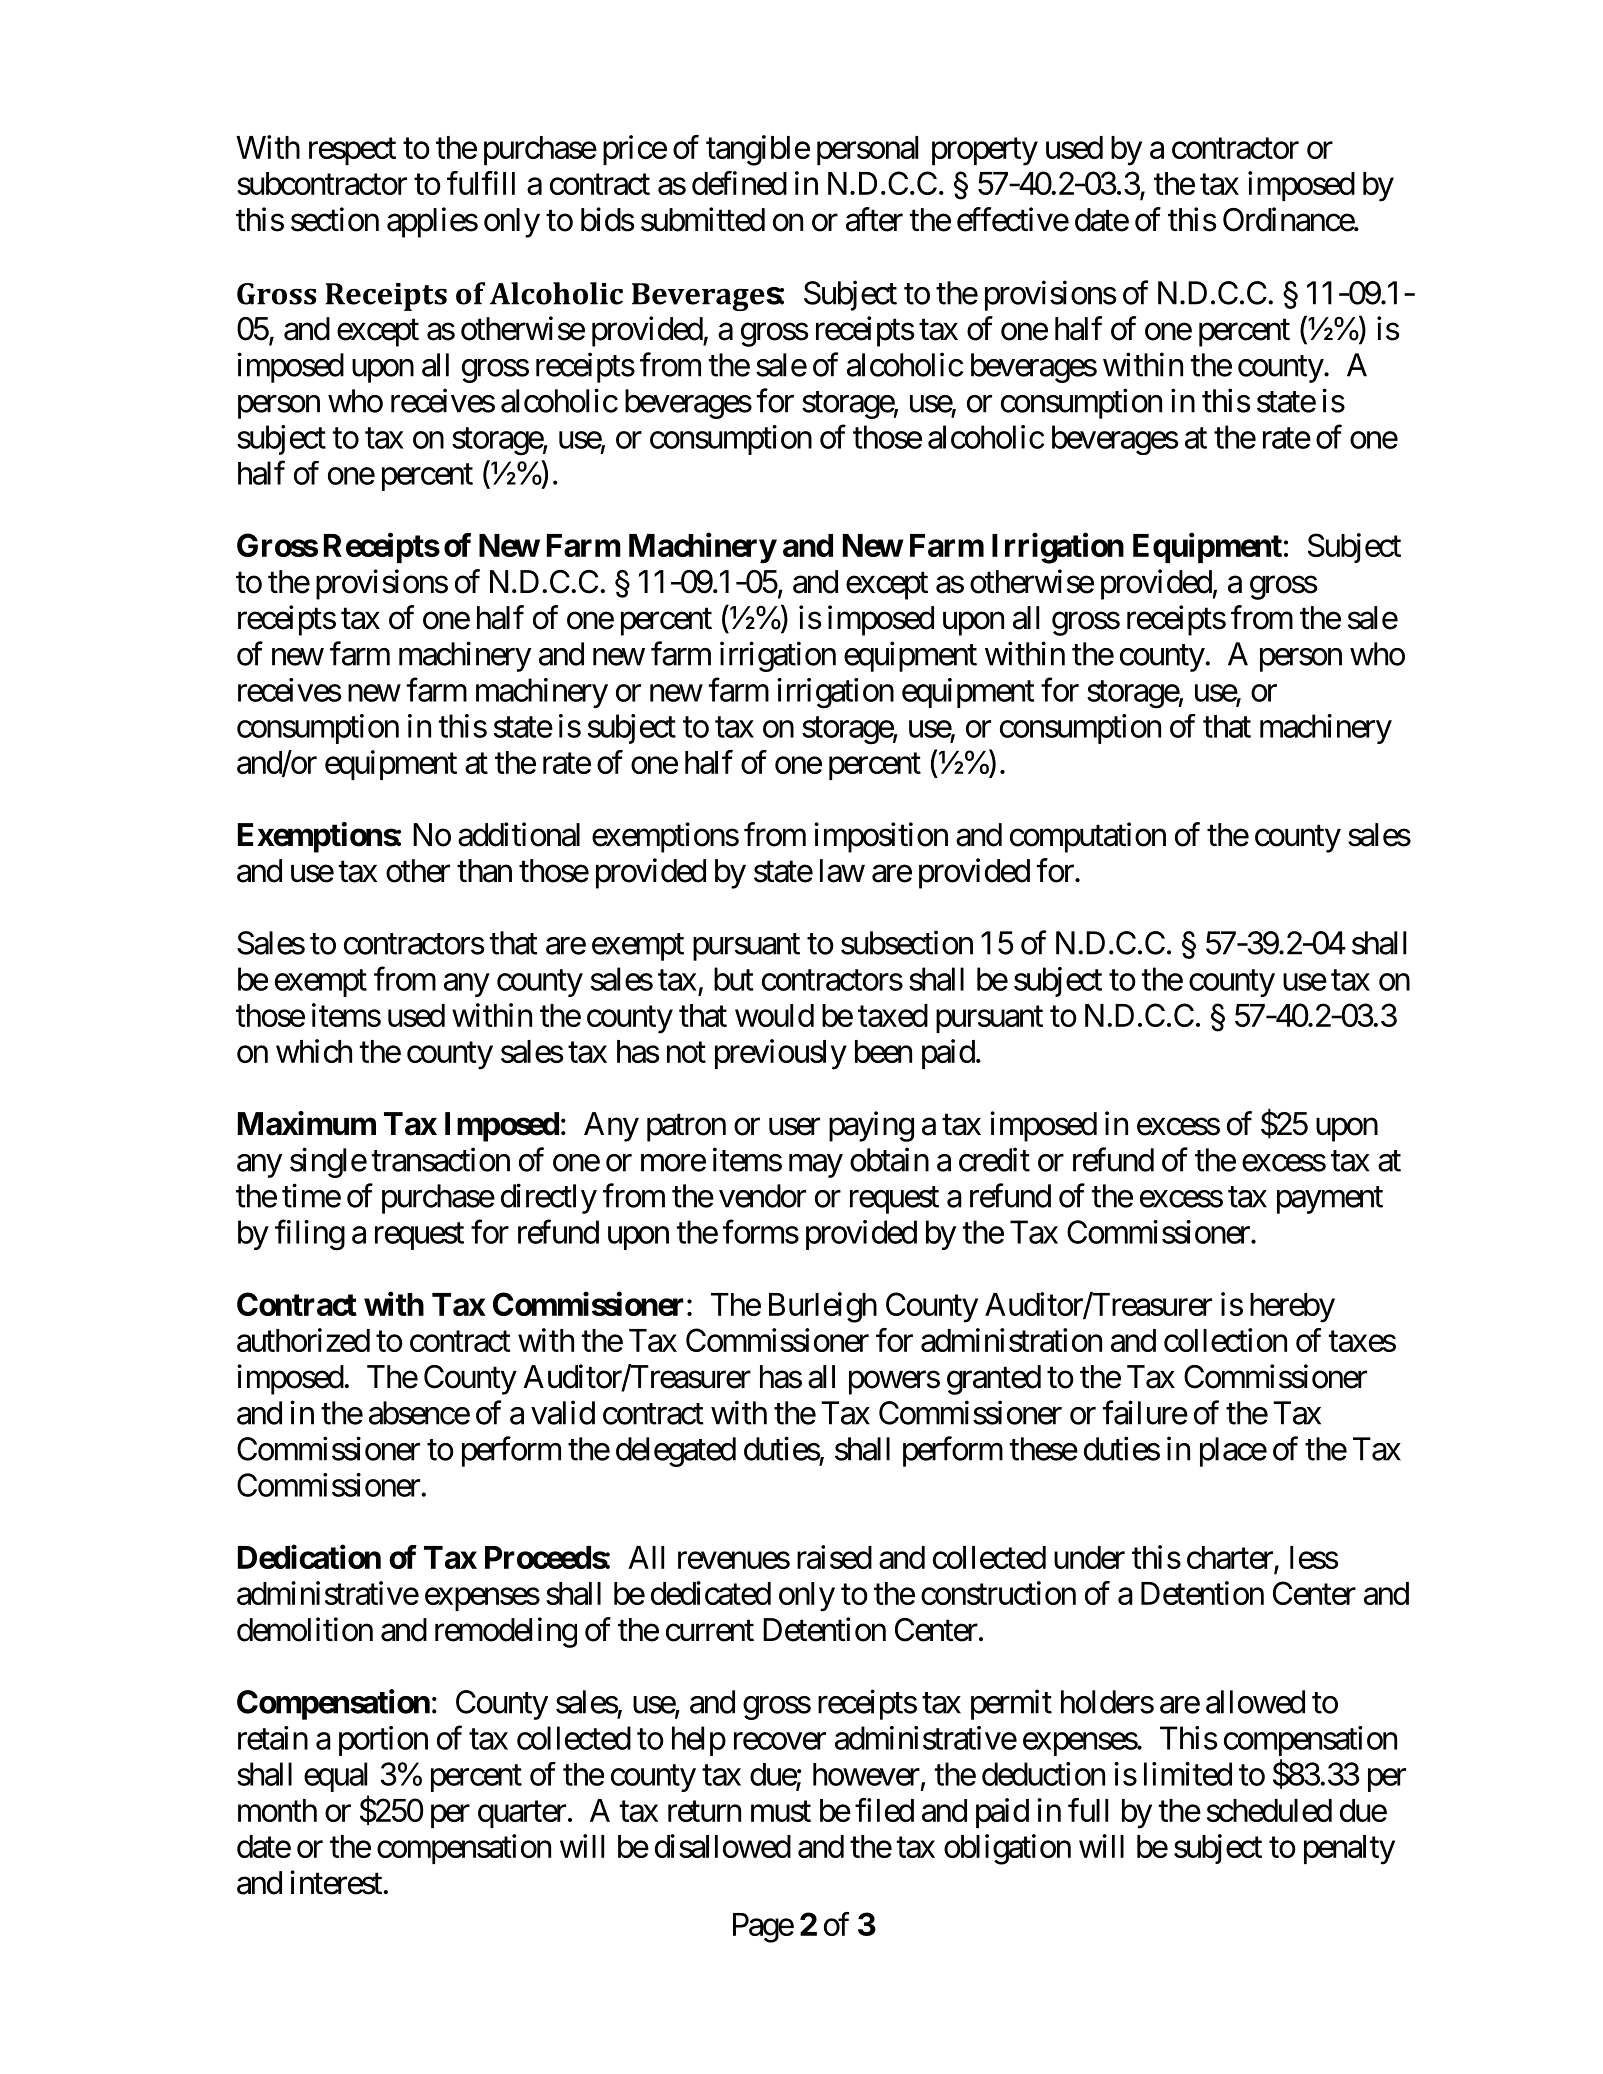  What do you see at coordinates (874, 219) in the screenshot?
I see `after` at bounding box center [874, 219].
